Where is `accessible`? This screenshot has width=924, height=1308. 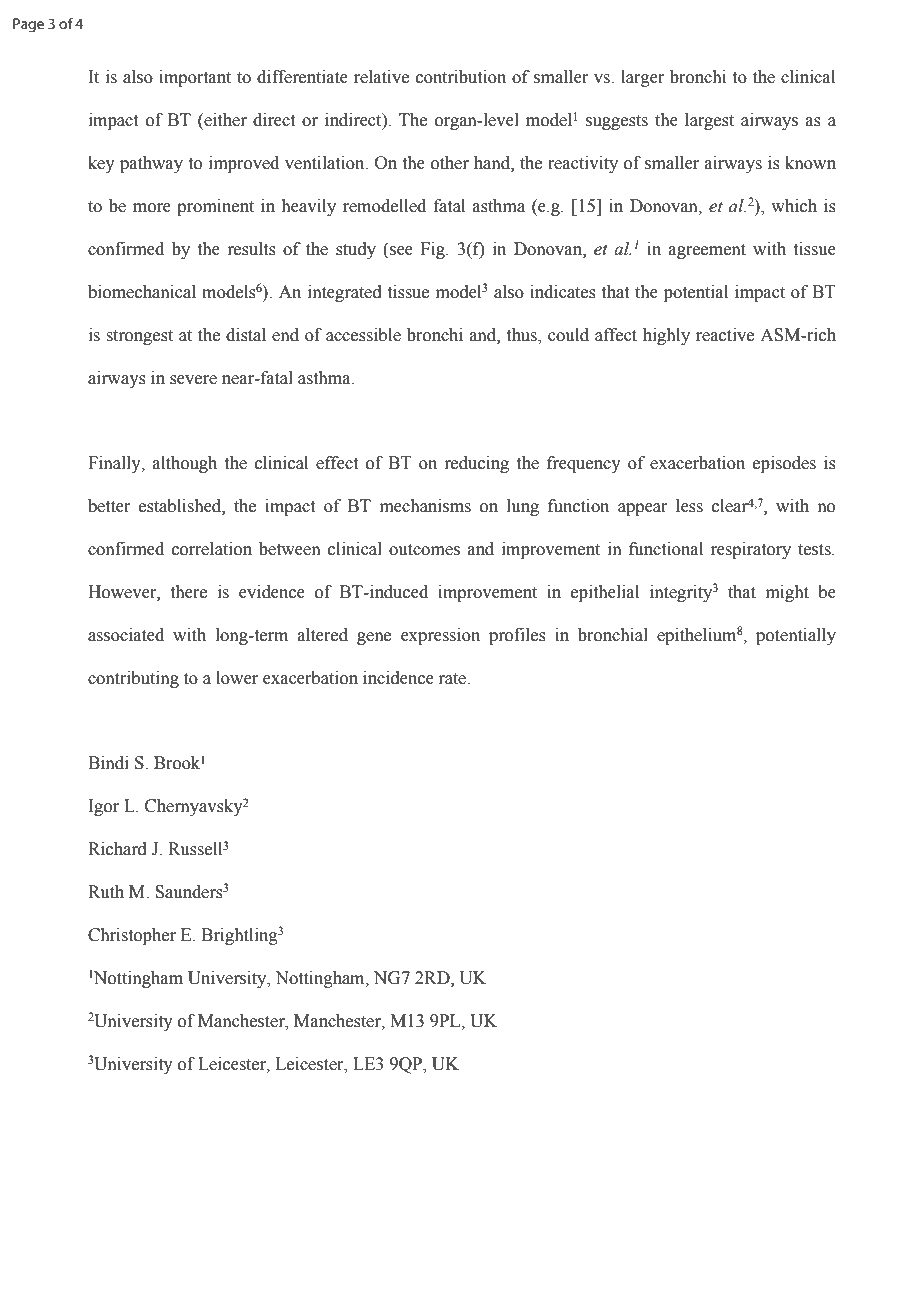
accessible is located at coordinates (363, 335).
